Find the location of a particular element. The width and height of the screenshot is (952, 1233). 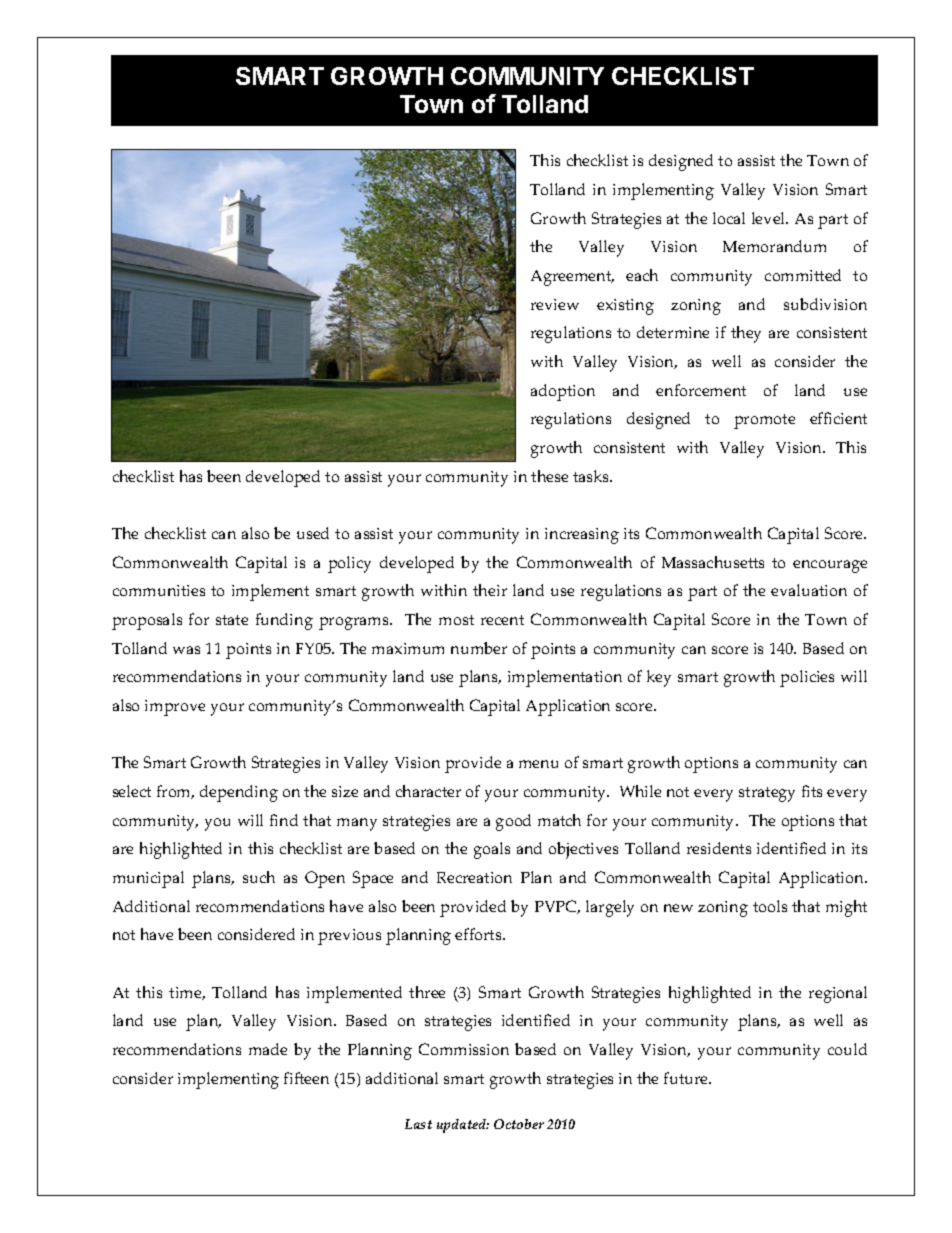

increasing is located at coordinates (582, 536).
